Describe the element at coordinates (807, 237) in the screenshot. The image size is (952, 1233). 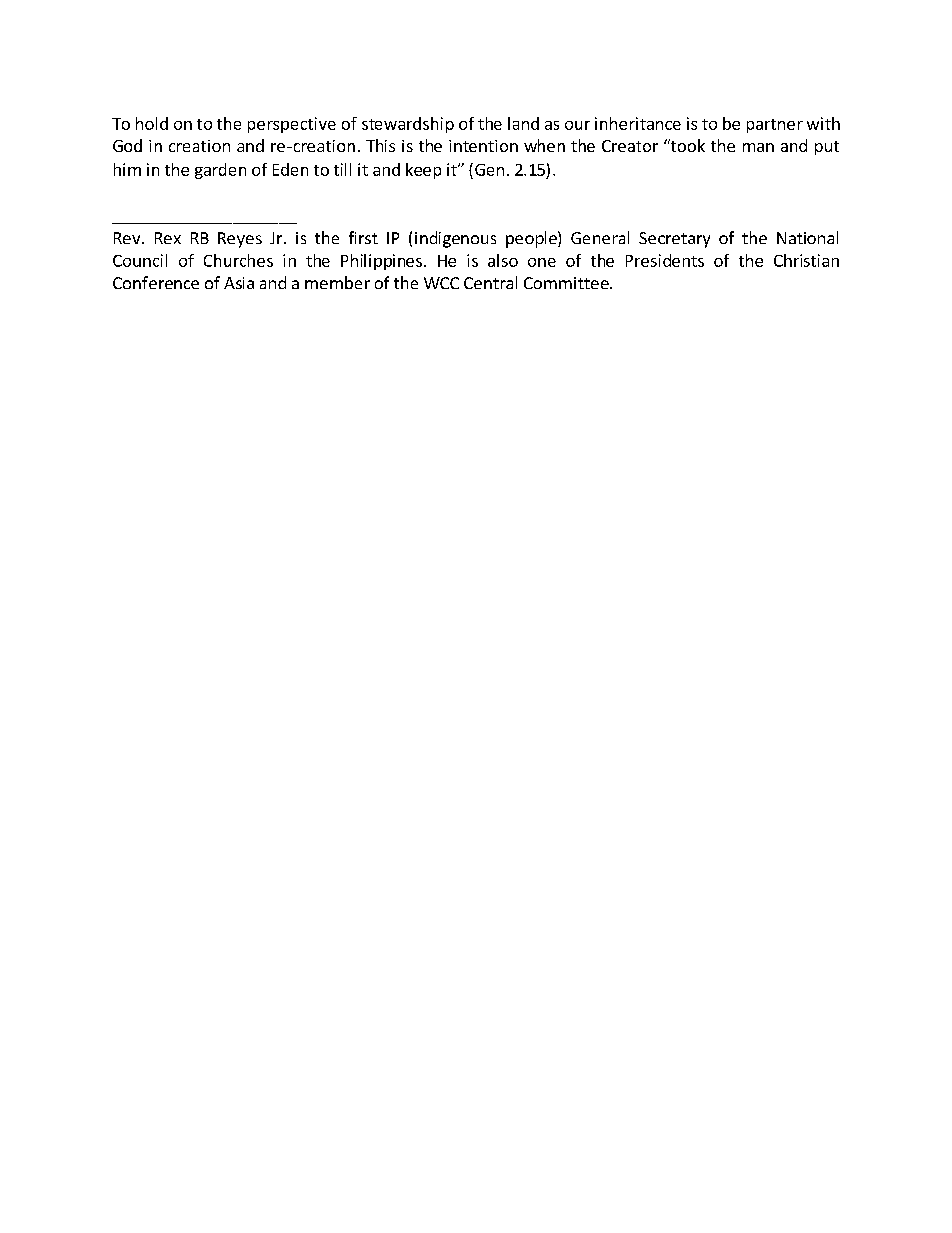
I see `National` at that location.
